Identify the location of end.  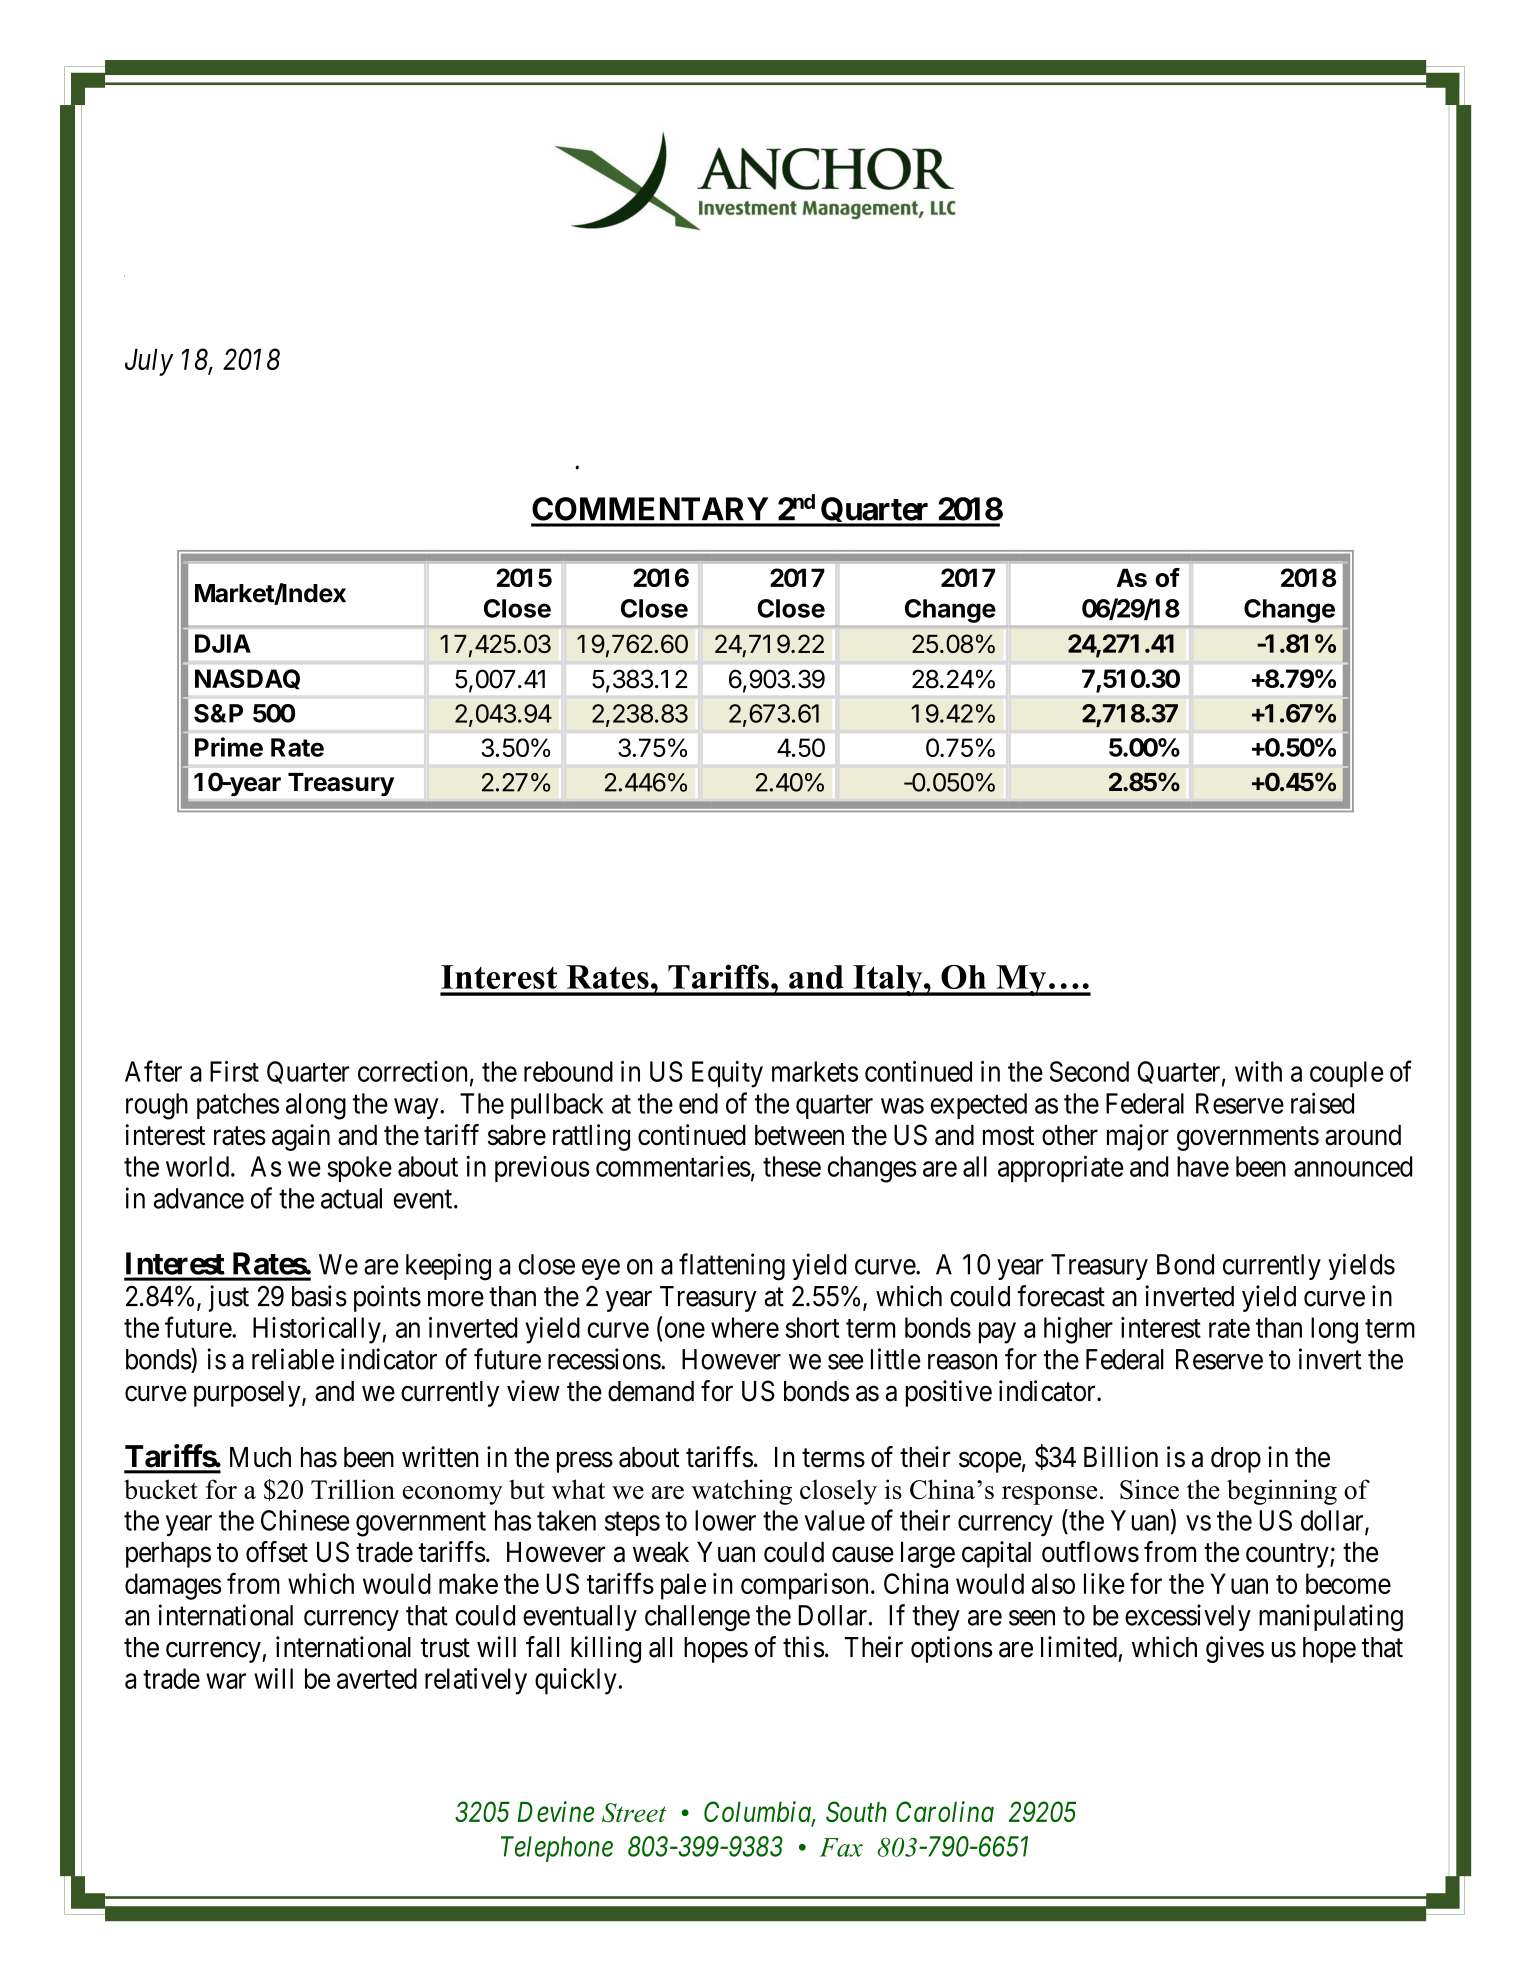
(698, 1103).
